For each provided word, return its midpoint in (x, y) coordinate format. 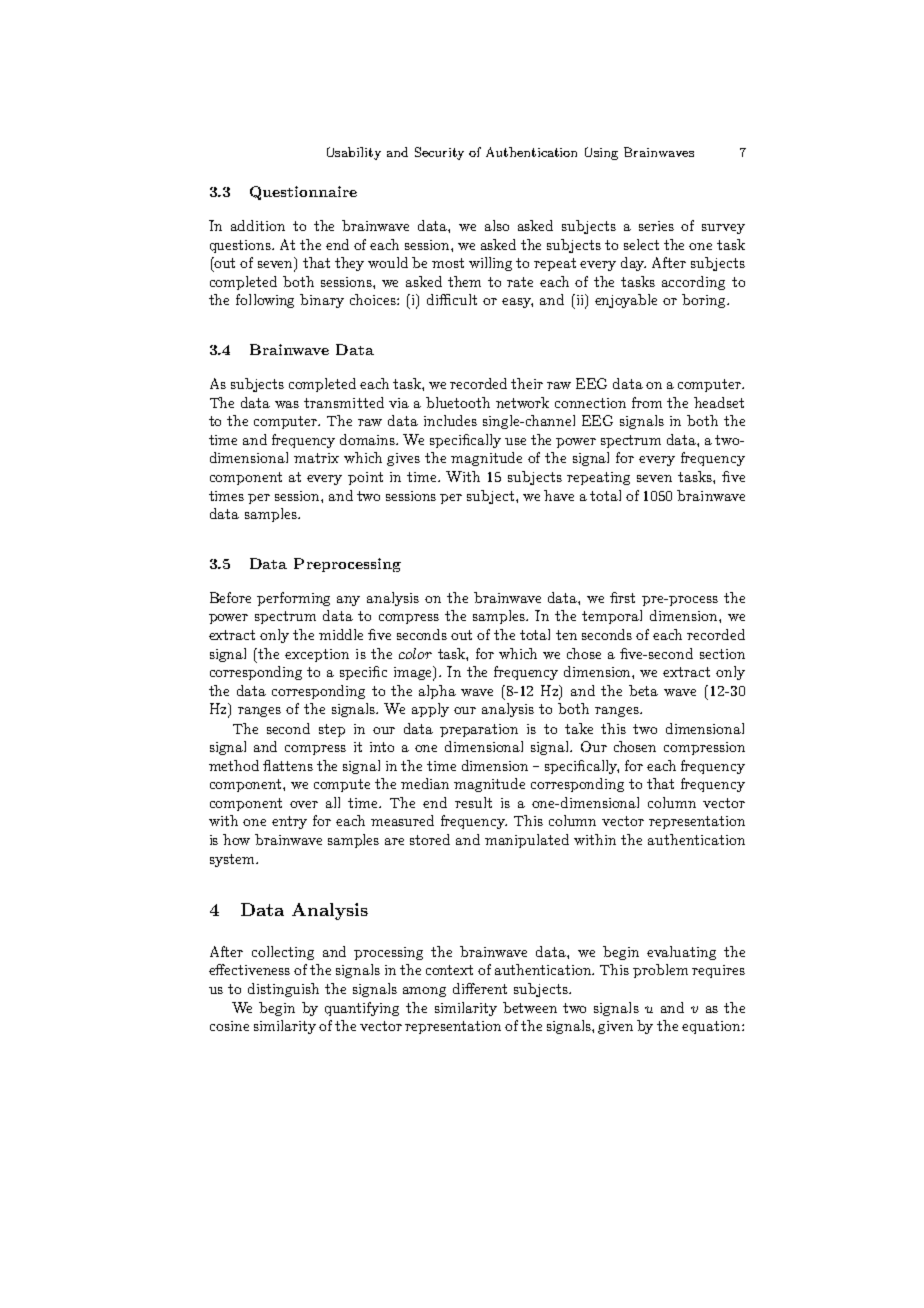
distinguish (283, 990)
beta (643, 690)
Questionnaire (303, 193)
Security (439, 153)
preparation (479, 730)
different (480, 988)
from (647, 402)
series (656, 226)
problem (660, 971)
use (515, 441)
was (287, 404)
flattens (288, 765)
